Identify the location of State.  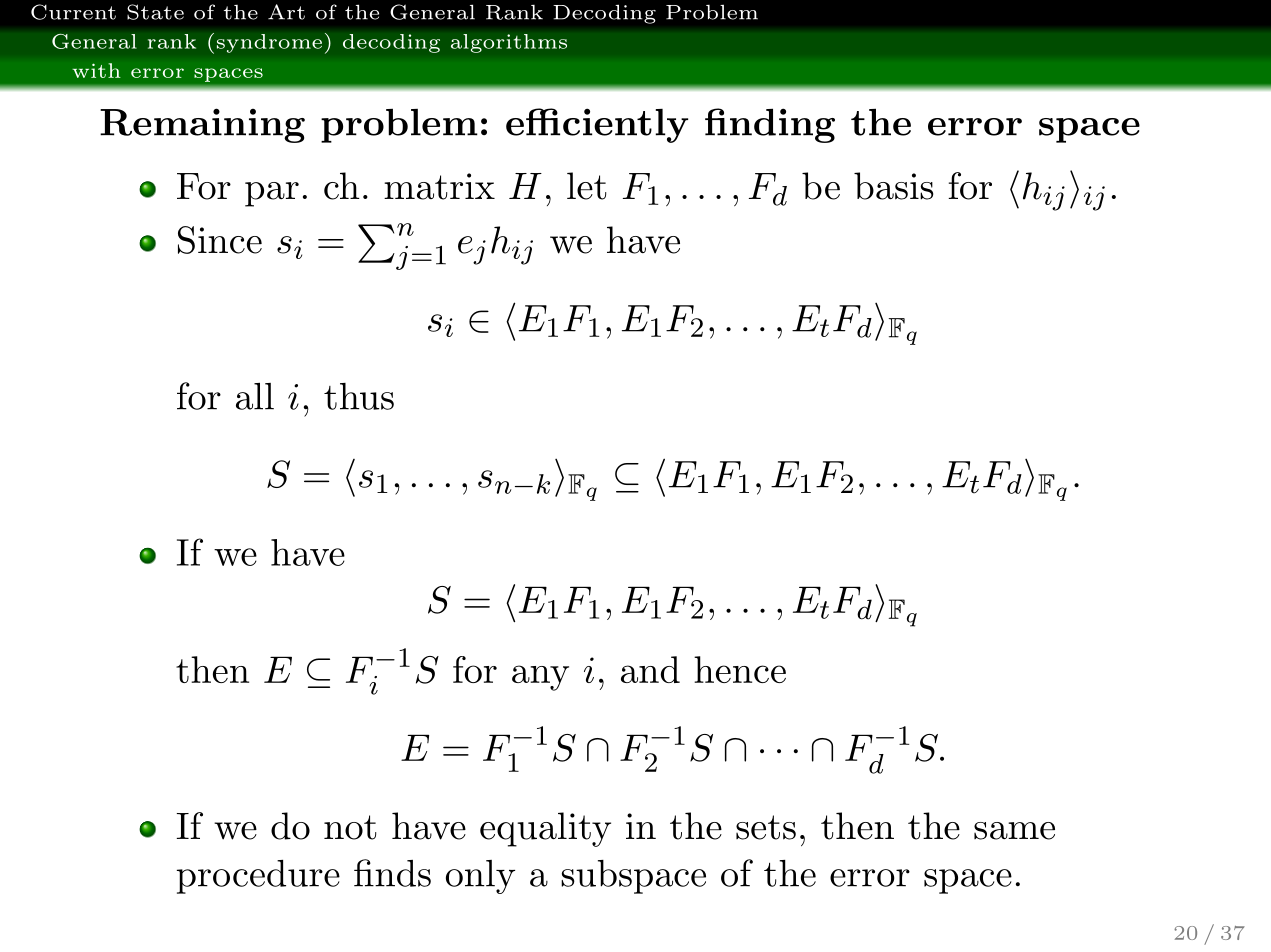
(155, 12).
